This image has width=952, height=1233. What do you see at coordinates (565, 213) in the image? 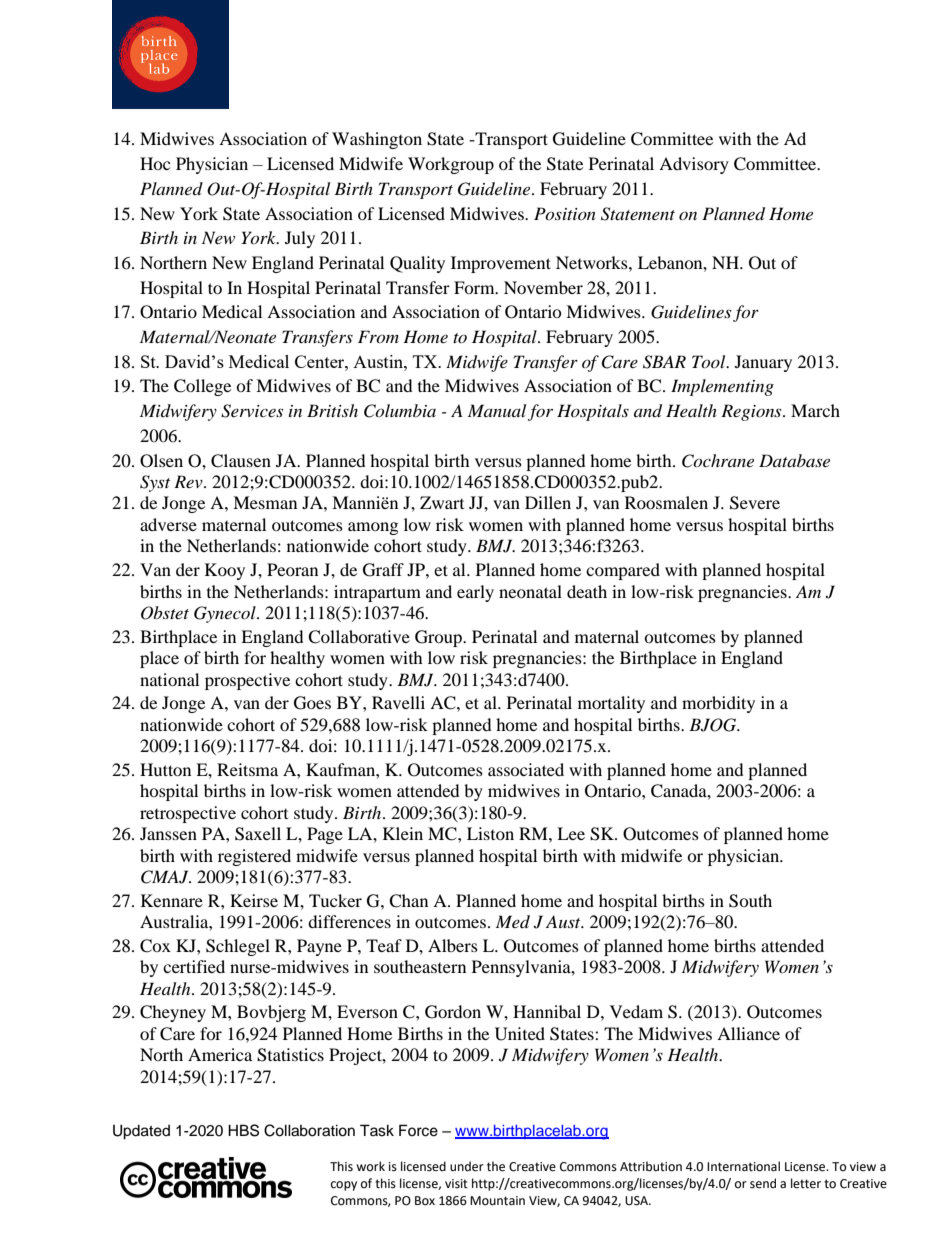
I see `Position` at bounding box center [565, 213].
